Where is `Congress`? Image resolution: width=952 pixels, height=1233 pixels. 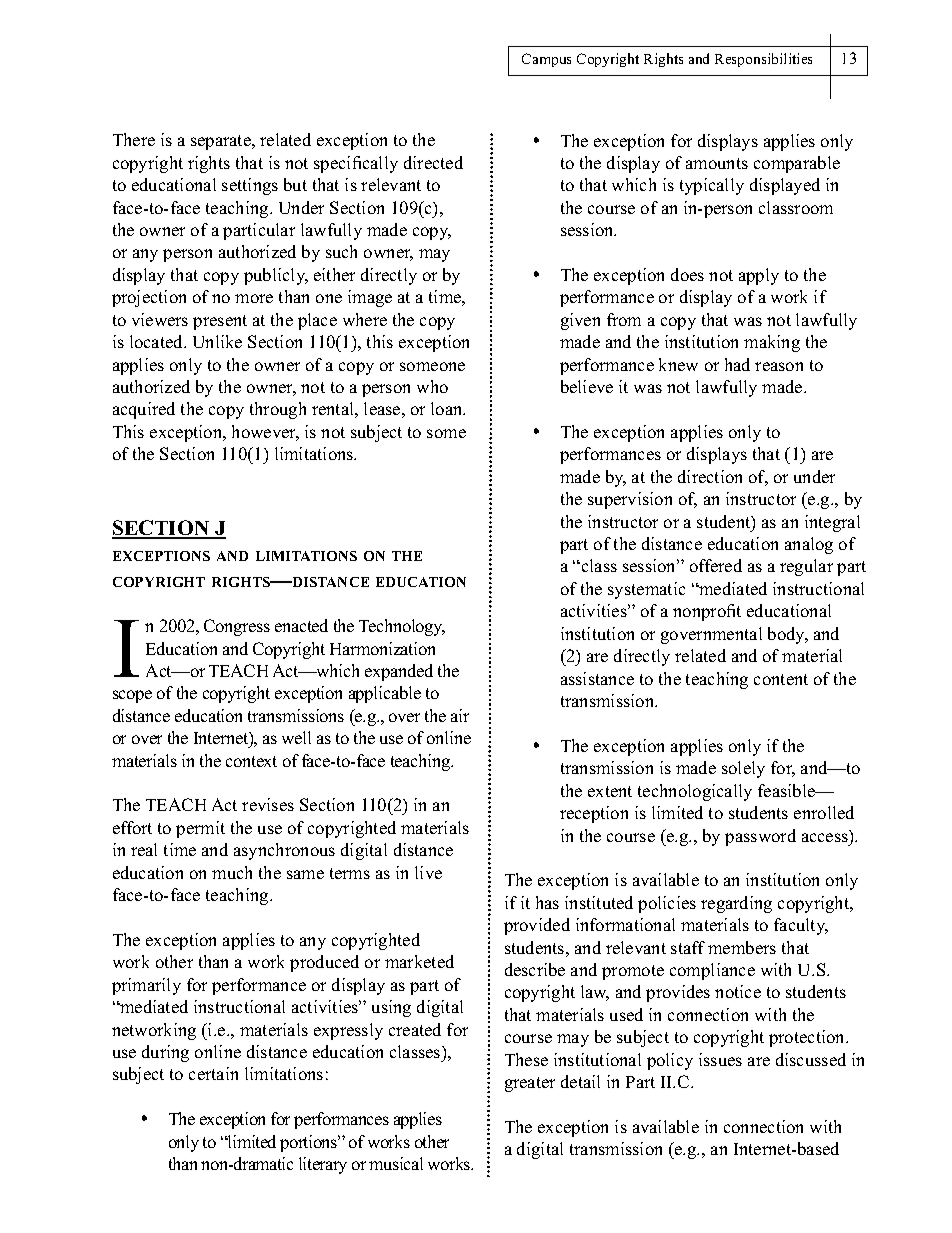
Congress is located at coordinates (237, 627).
